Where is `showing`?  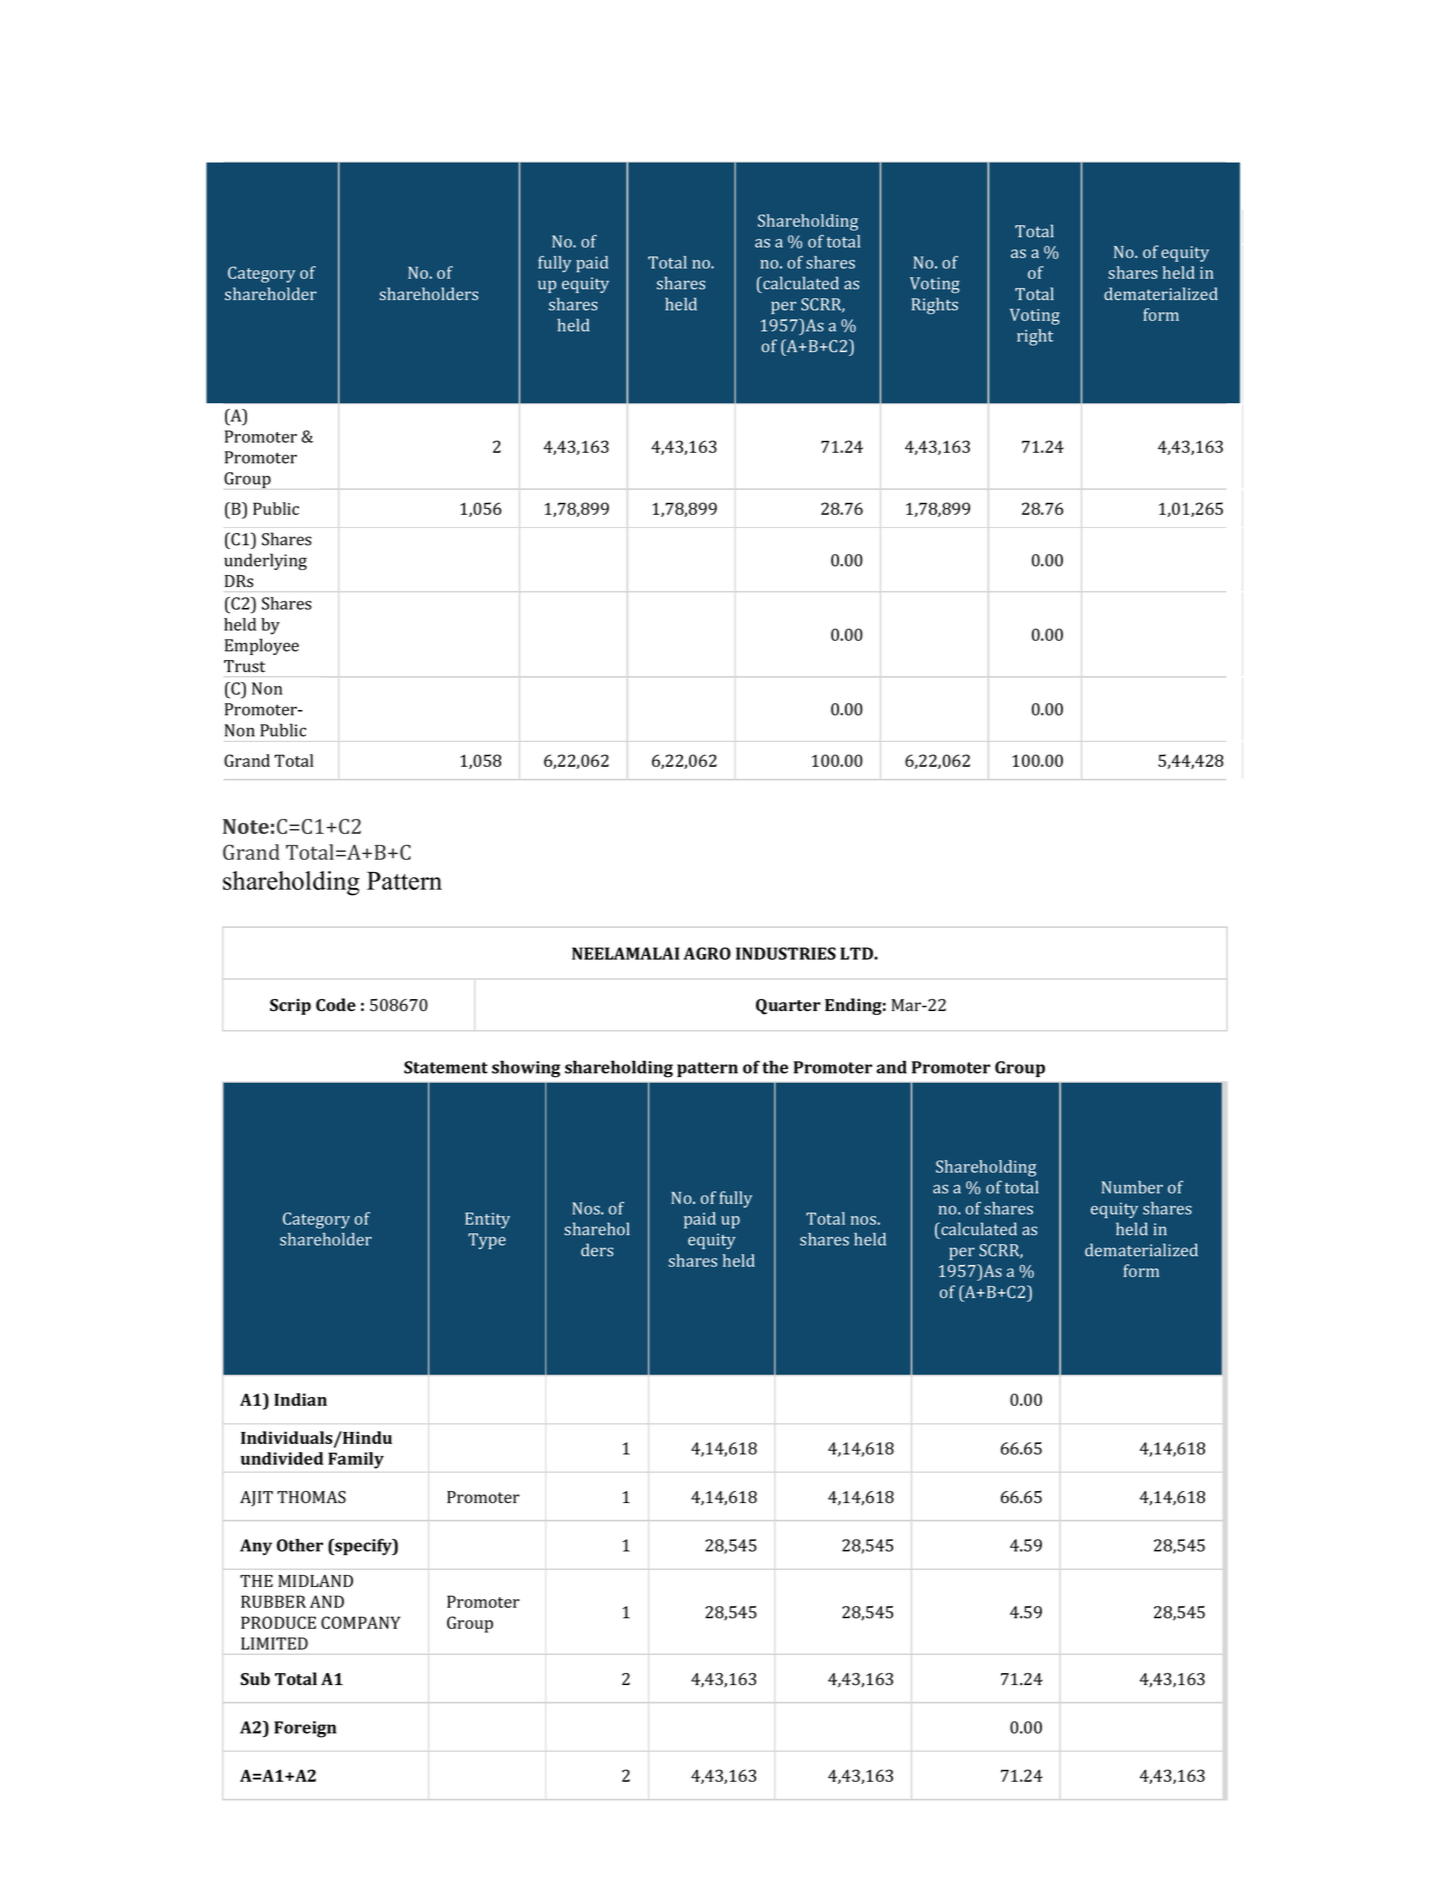 showing is located at coordinates (526, 1069).
